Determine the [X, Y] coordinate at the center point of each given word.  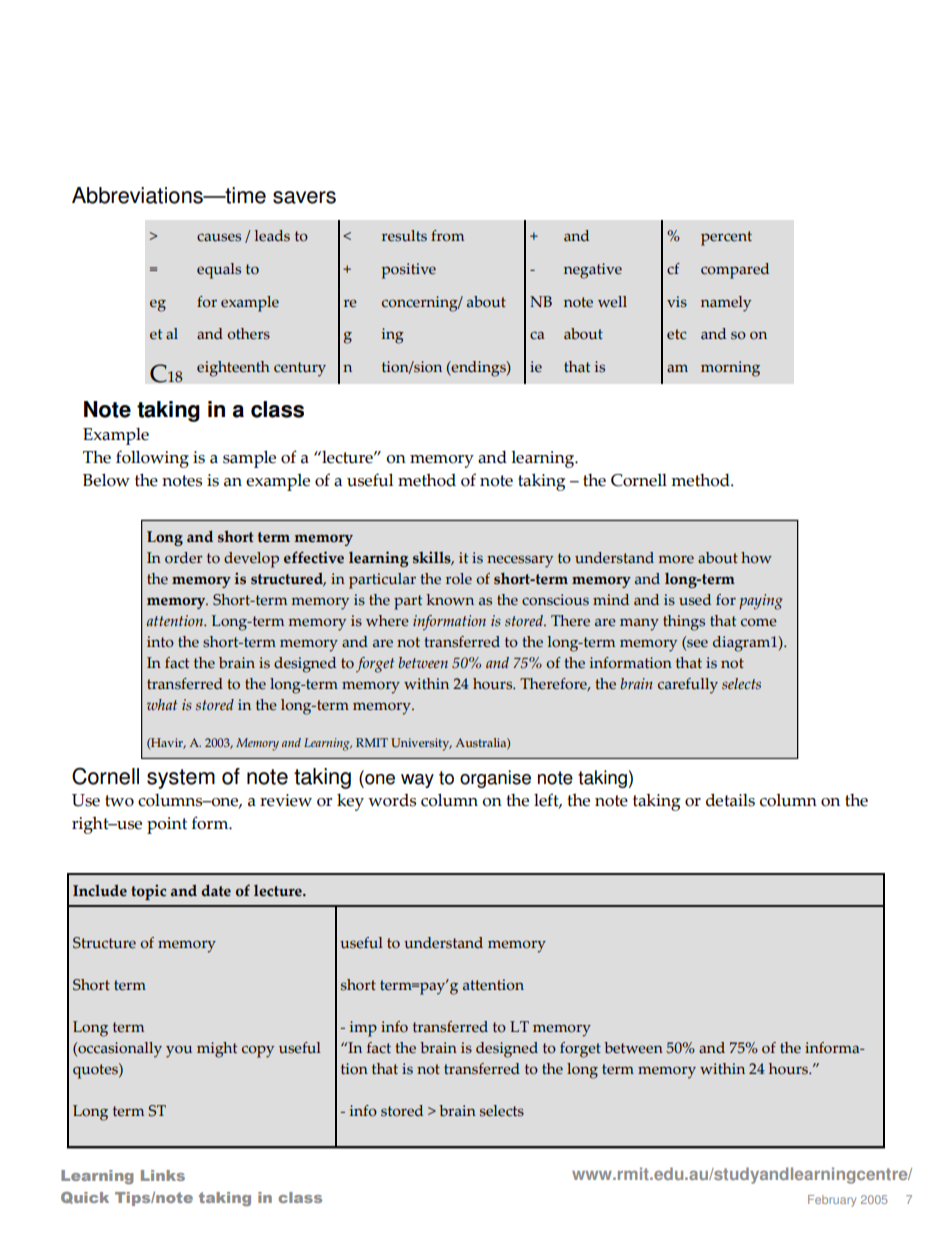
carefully [688, 686]
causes [219, 237]
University [421, 744]
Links [163, 1175]
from [447, 236]
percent [726, 238]
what [162, 704]
